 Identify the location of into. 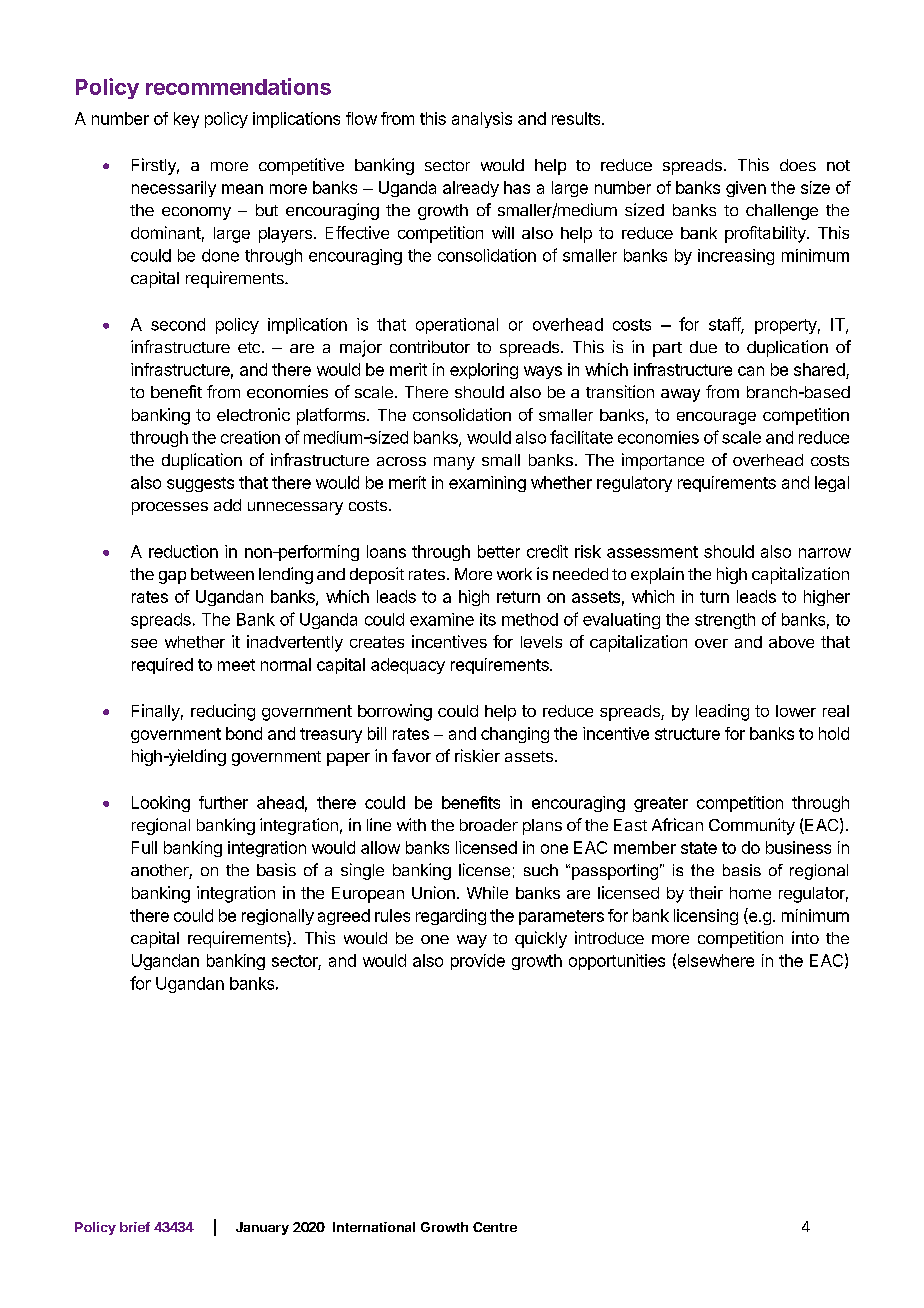
(805, 937).
